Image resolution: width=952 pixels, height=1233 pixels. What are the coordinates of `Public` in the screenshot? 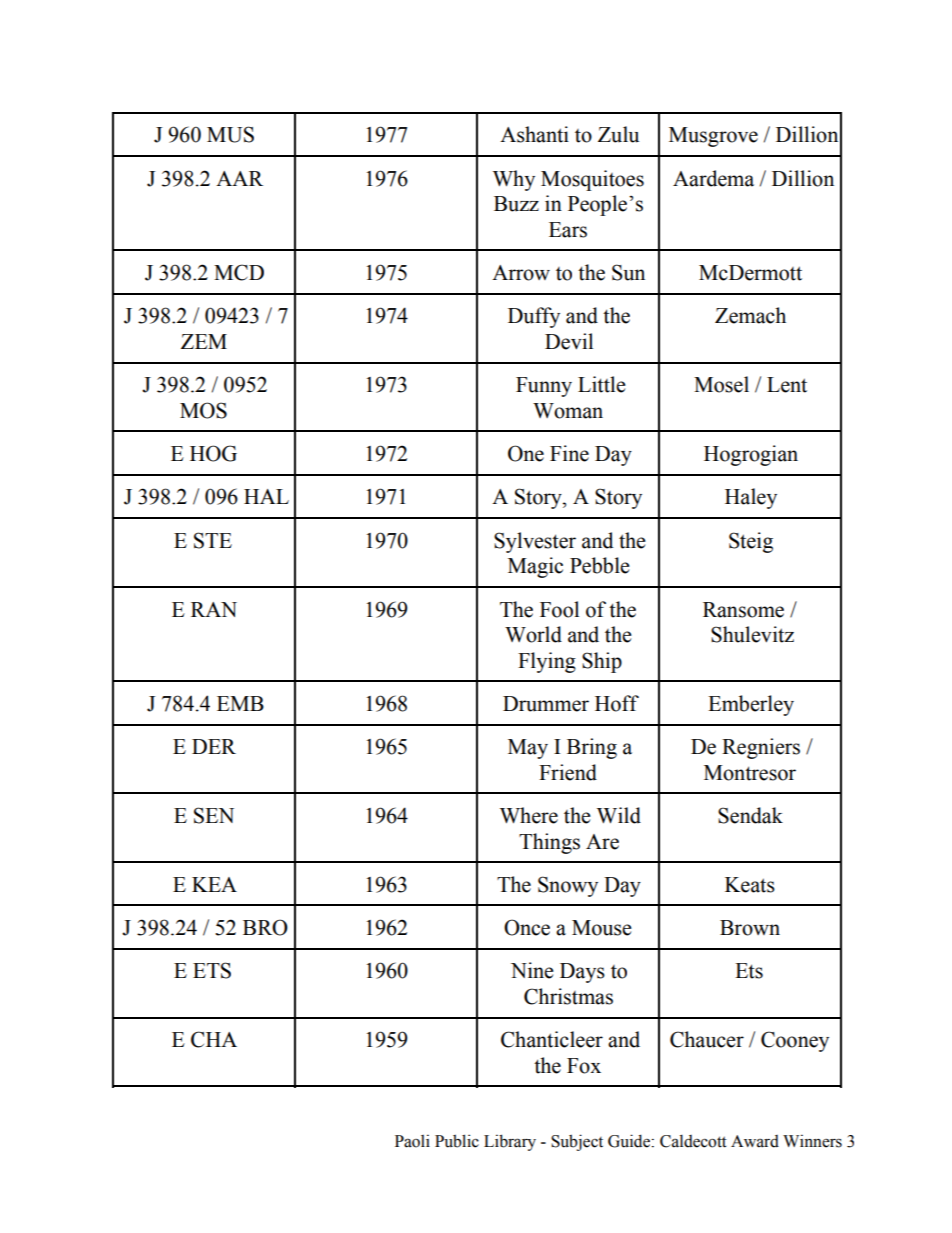 It's located at (457, 1141).
